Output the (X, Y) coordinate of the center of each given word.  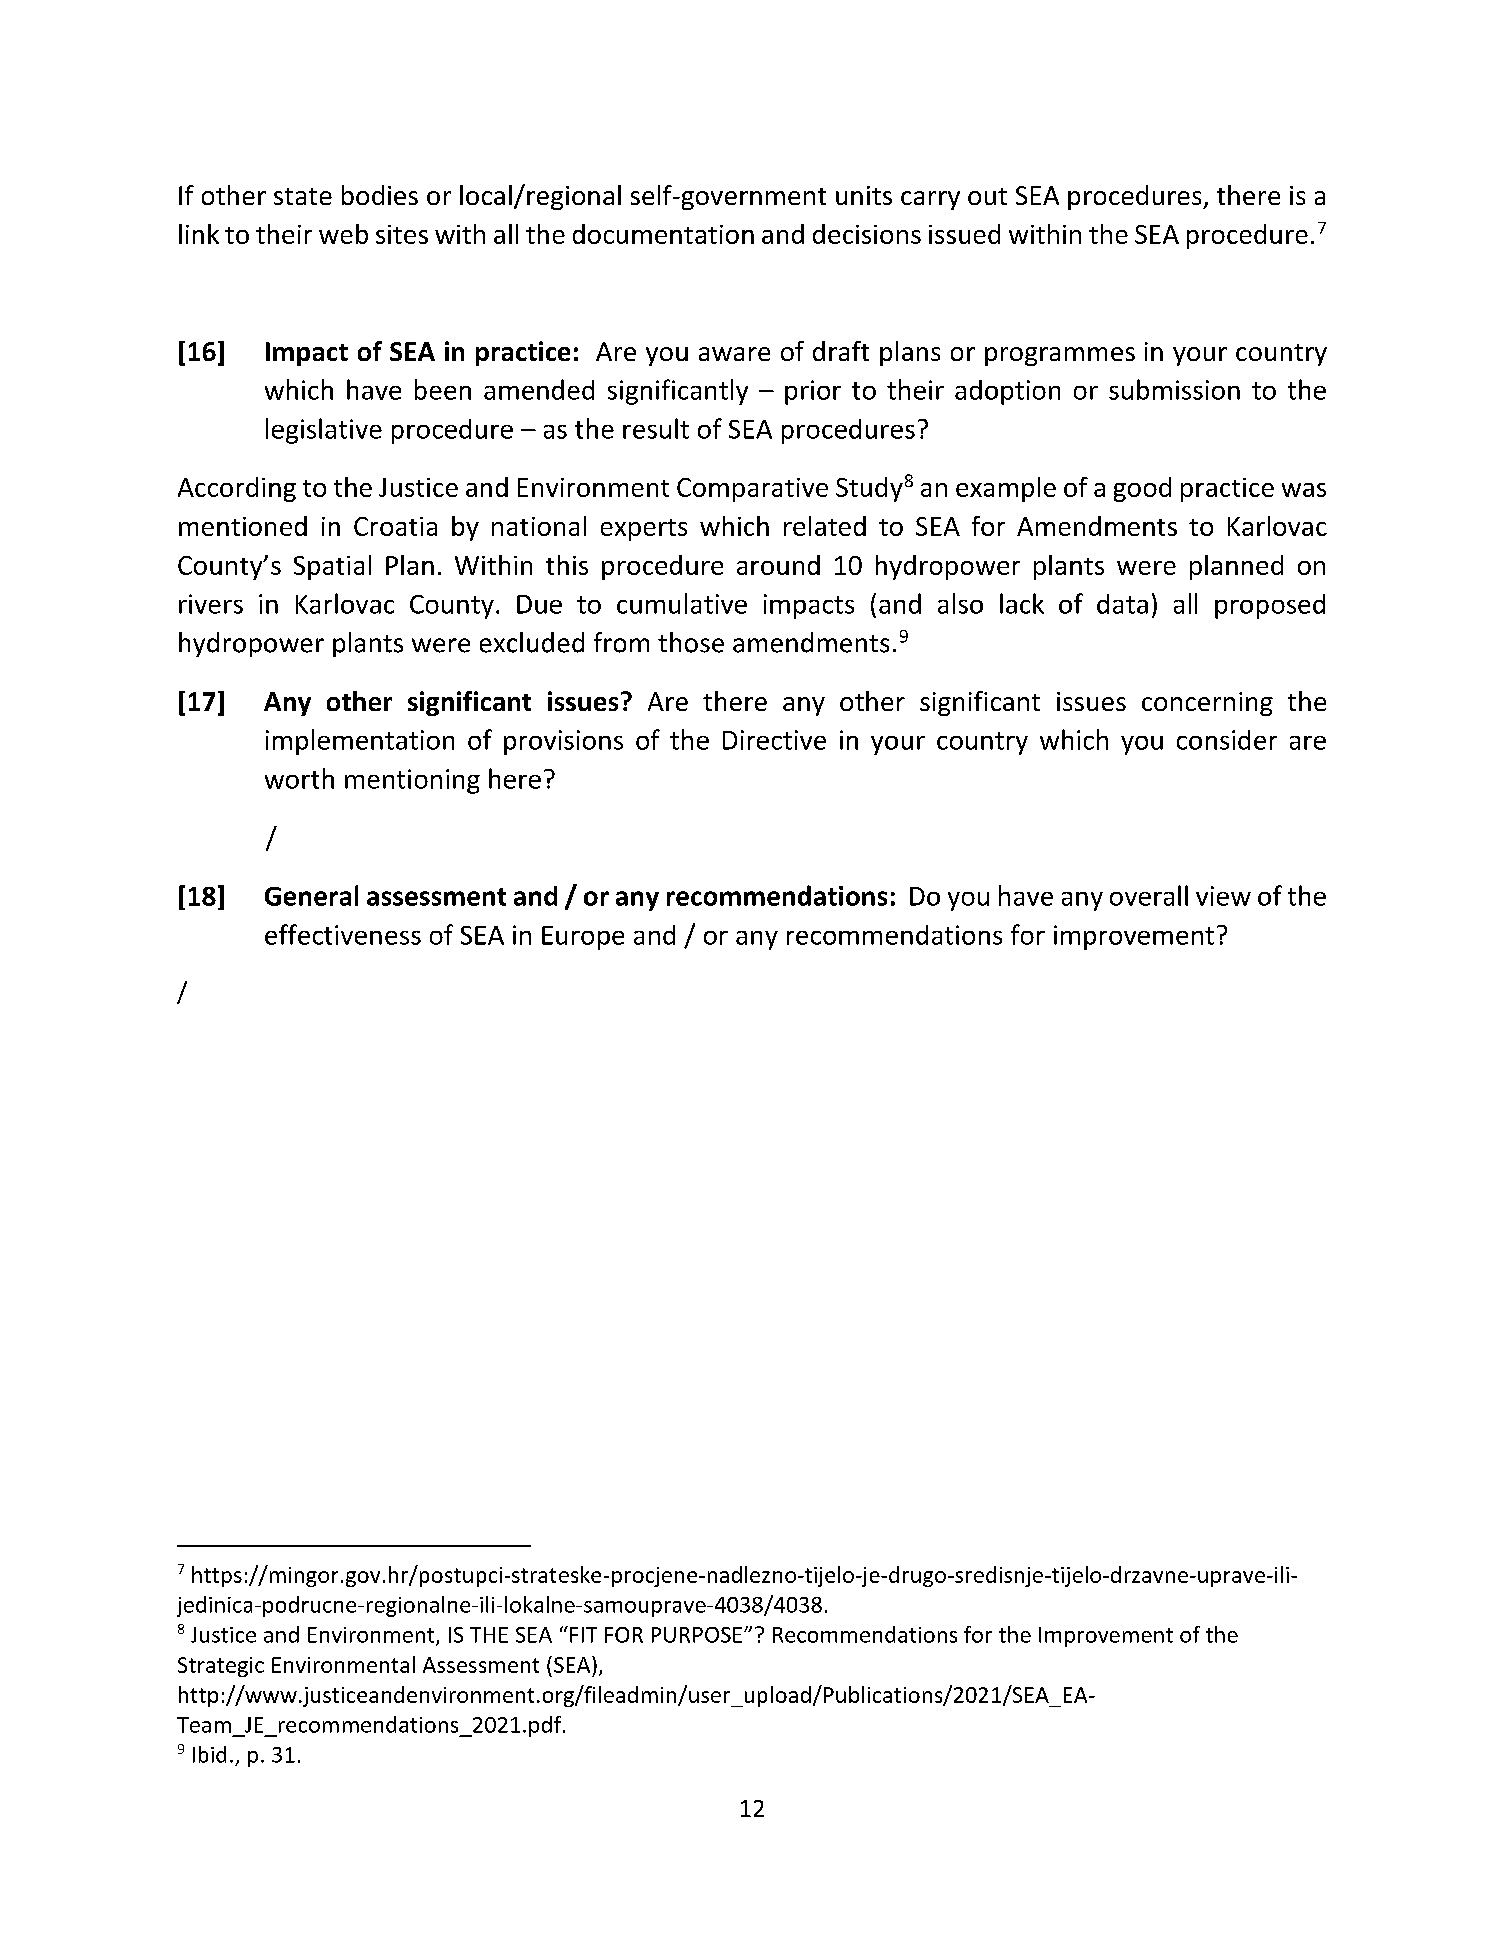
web (343, 234)
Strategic (221, 1667)
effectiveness (343, 934)
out (987, 196)
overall (1149, 895)
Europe (583, 938)
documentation (663, 234)
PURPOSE (698, 1635)
